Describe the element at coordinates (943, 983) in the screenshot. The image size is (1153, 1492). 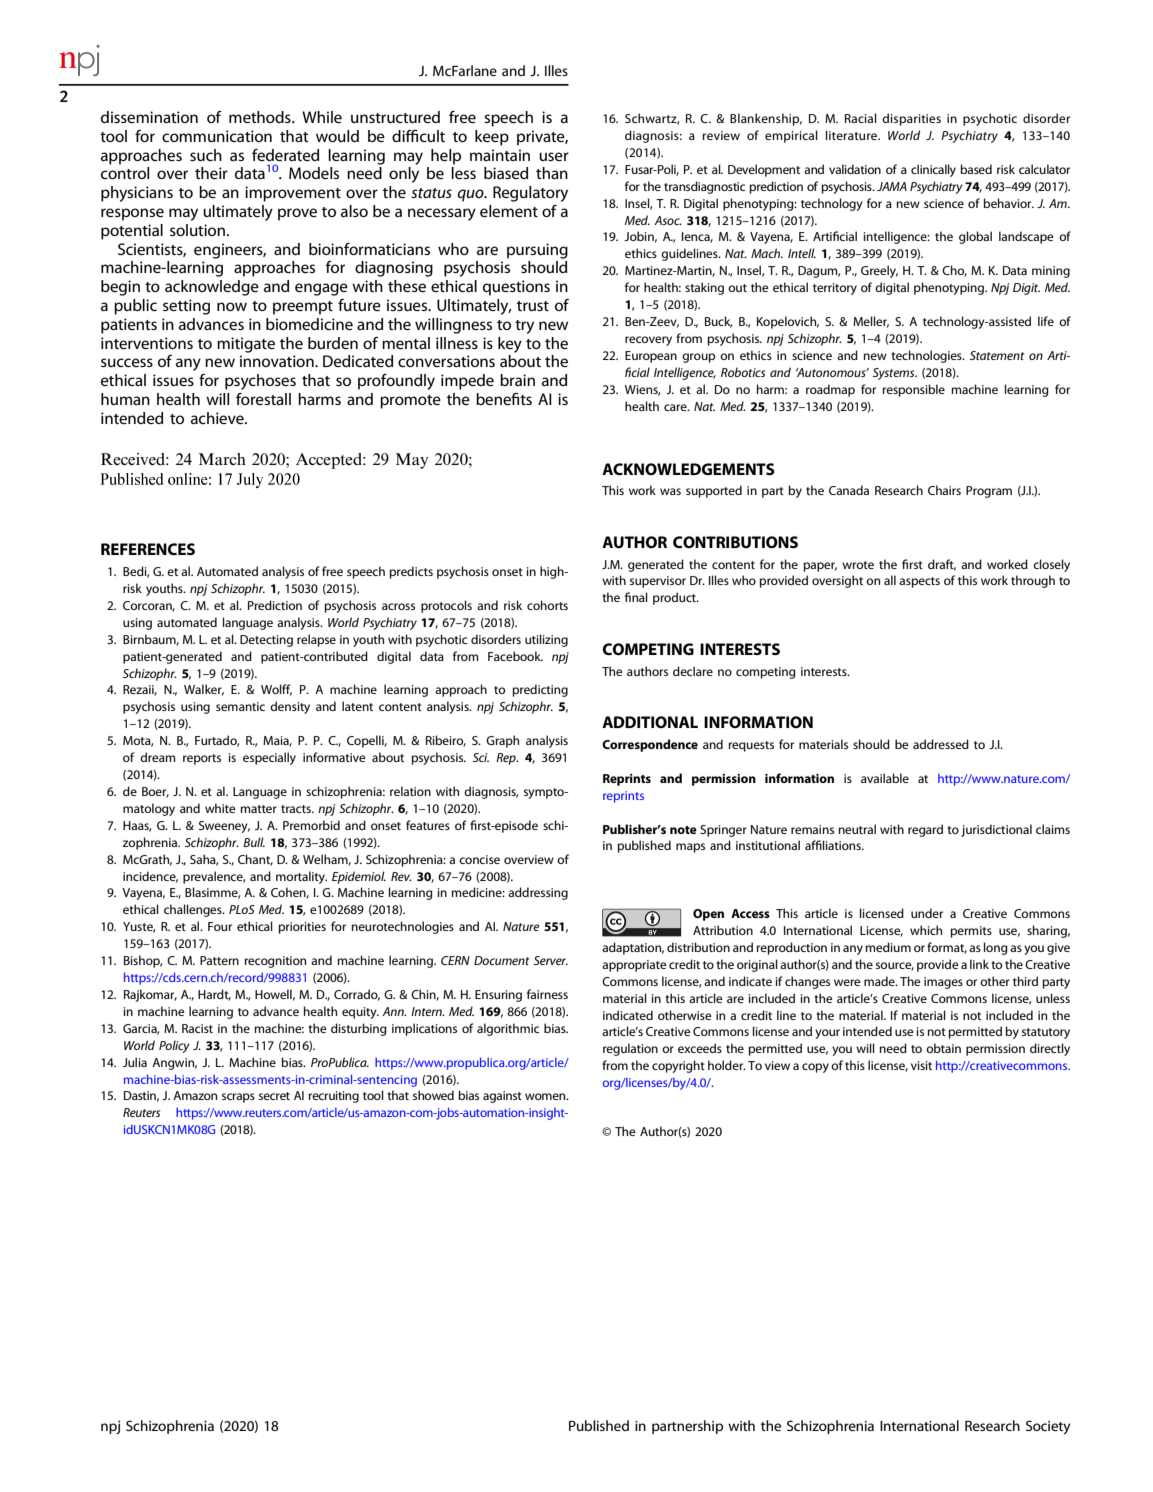
I see `images` at that location.
